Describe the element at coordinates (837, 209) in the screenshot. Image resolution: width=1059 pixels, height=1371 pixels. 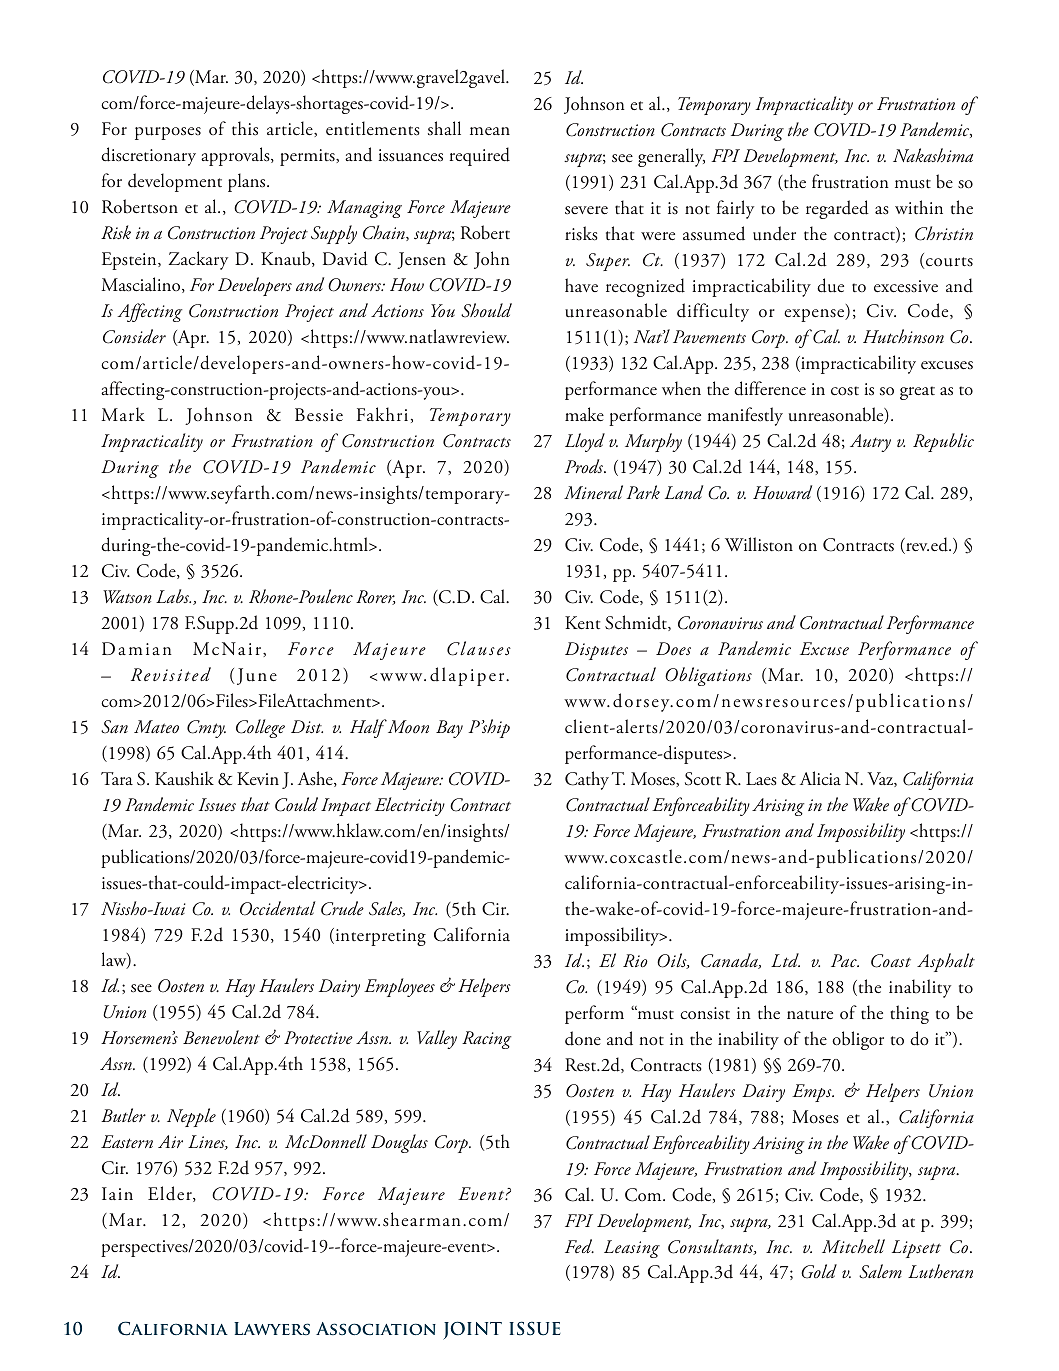
I see `regarded` at that location.
